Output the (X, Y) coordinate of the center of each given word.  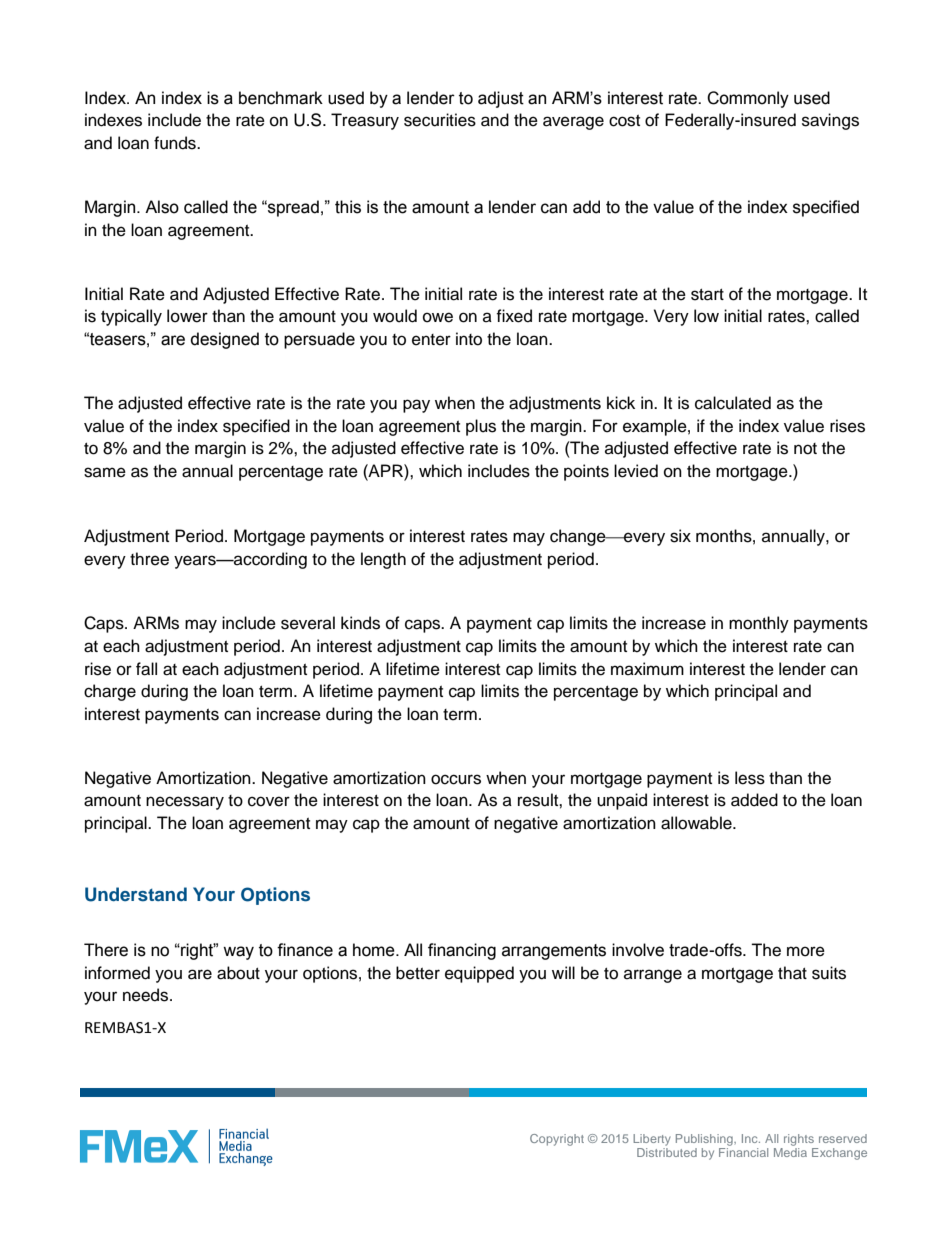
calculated (733, 403)
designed (225, 340)
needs (147, 995)
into (469, 339)
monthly (759, 624)
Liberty (652, 1140)
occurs (456, 779)
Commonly (748, 99)
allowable (697, 823)
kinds (360, 623)
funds (176, 143)
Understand (136, 894)
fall (146, 669)
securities (440, 120)
